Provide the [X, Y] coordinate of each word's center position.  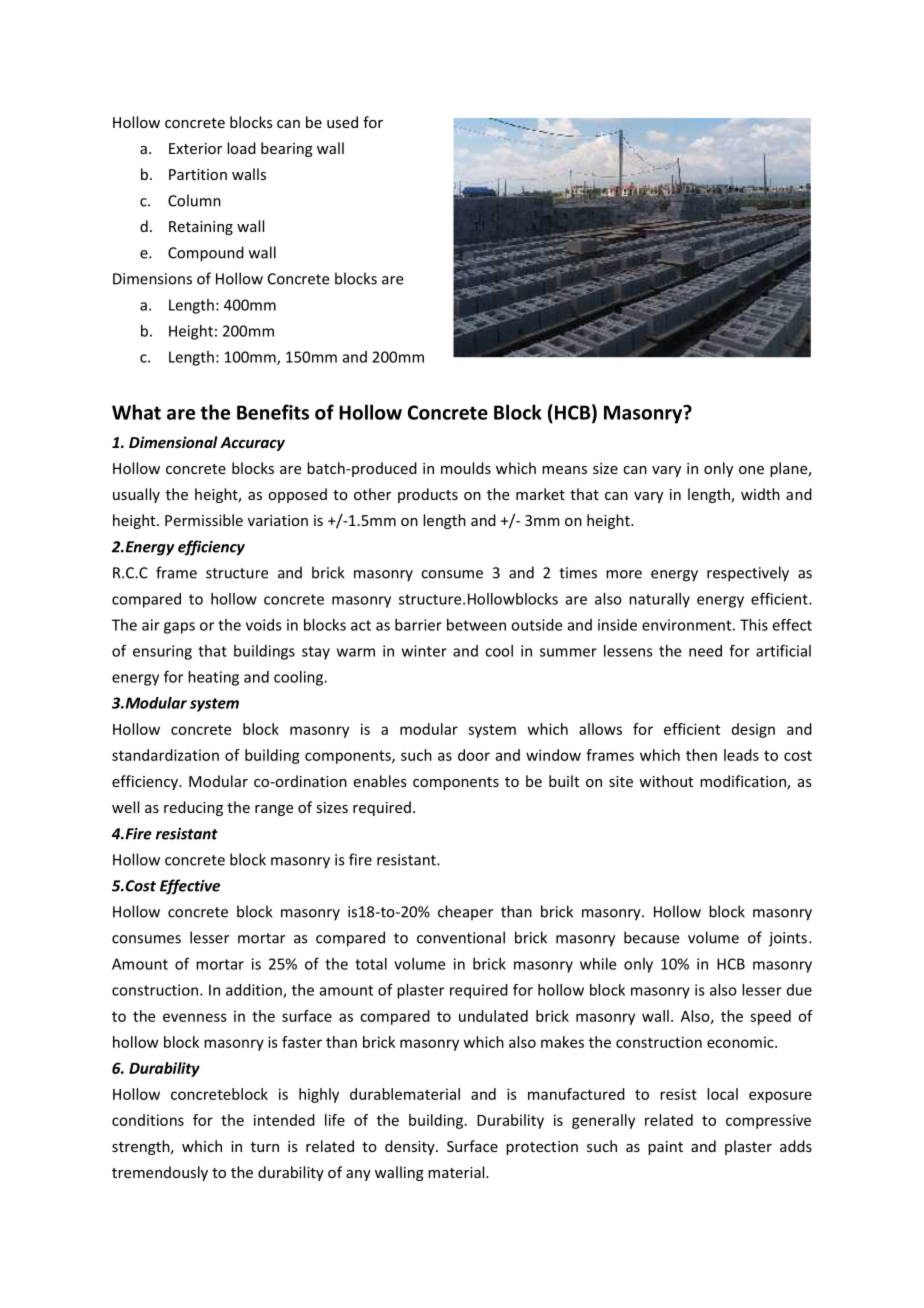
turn [265, 1147]
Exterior [195, 148]
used [342, 122]
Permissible [204, 520]
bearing [287, 149]
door [474, 755]
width [760, 494]
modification [744, 782]
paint [665, 1148]
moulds [466, 468]
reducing [193, 808]
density [411, 1147]
